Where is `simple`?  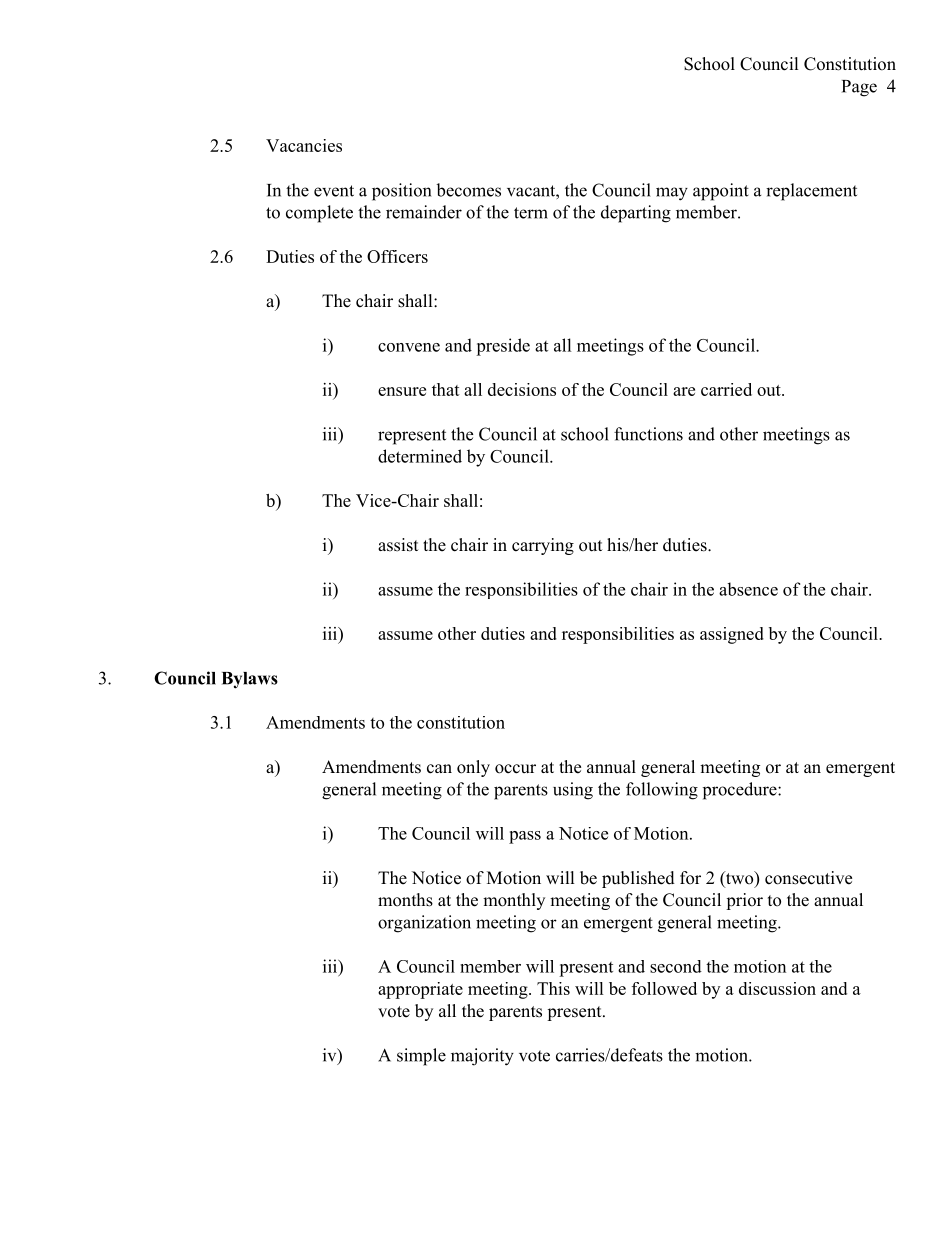
simple is located at coordinates (421, 1057).
